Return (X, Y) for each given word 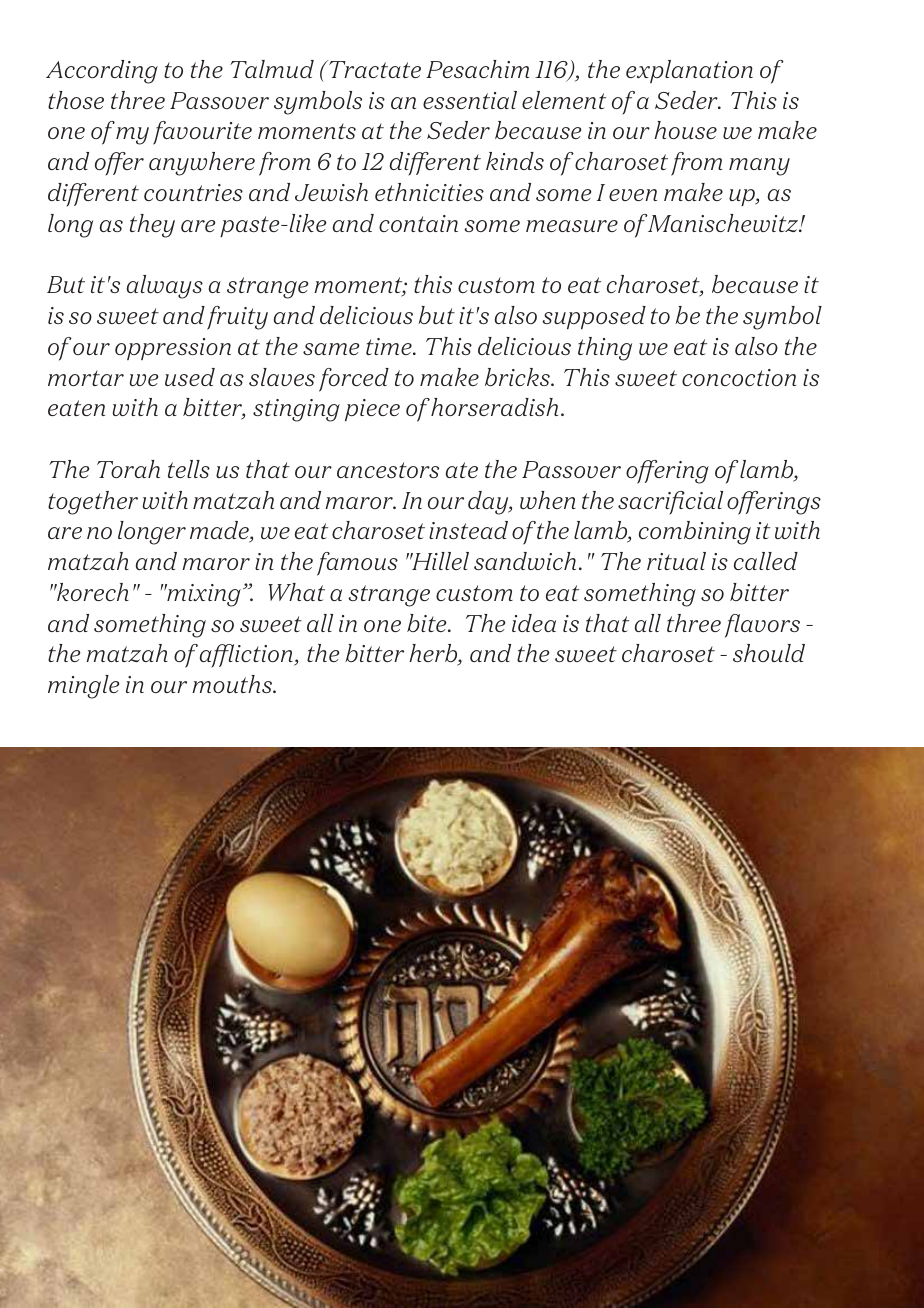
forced (354, 380)
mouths (233, 684)
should (769, 653)
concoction (739, 377)
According (102, 72)
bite (428, 623)
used (190, 377)
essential (470, 100)
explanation (689, 71)
